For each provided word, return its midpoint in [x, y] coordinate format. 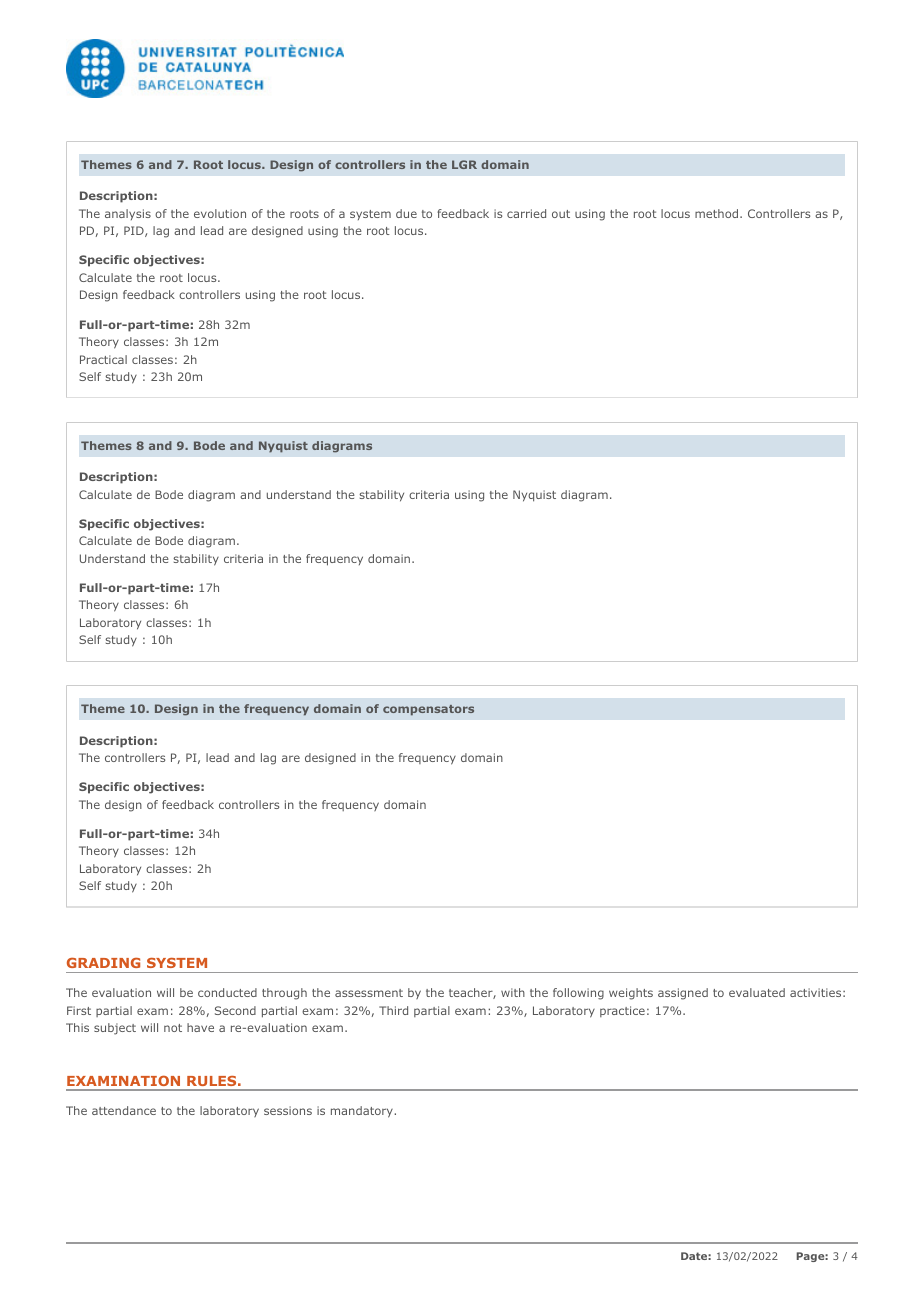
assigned [683, 994]
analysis [128, 214]
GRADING [103, 963]
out [561, 214]
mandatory [363, 1112]
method [718, 213]
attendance [124, 1110]
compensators [428, 710]
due [406, 213]
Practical [103, 359]
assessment [369, 993]
